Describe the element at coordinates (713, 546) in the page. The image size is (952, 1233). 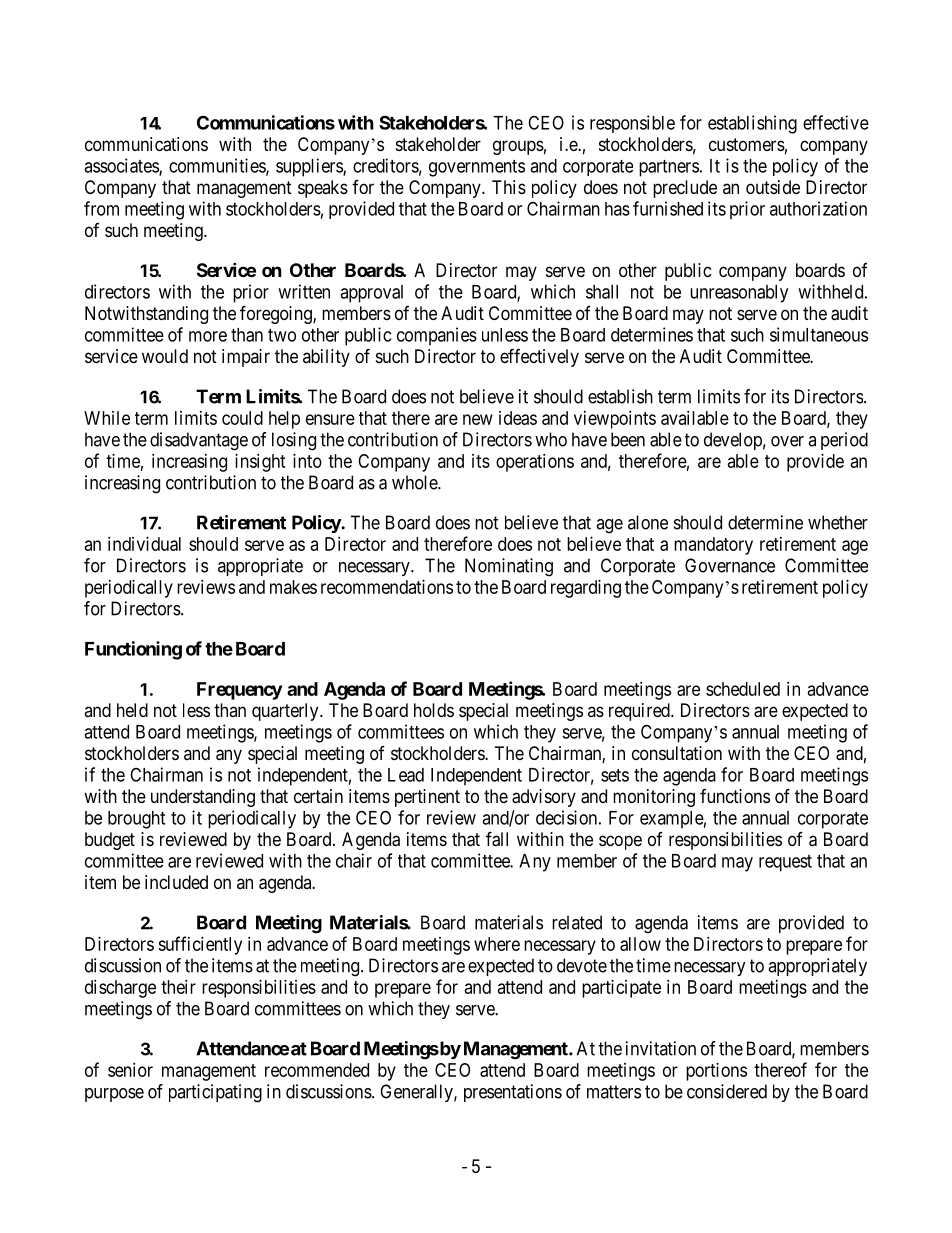
I see `mandatory` at that location.
